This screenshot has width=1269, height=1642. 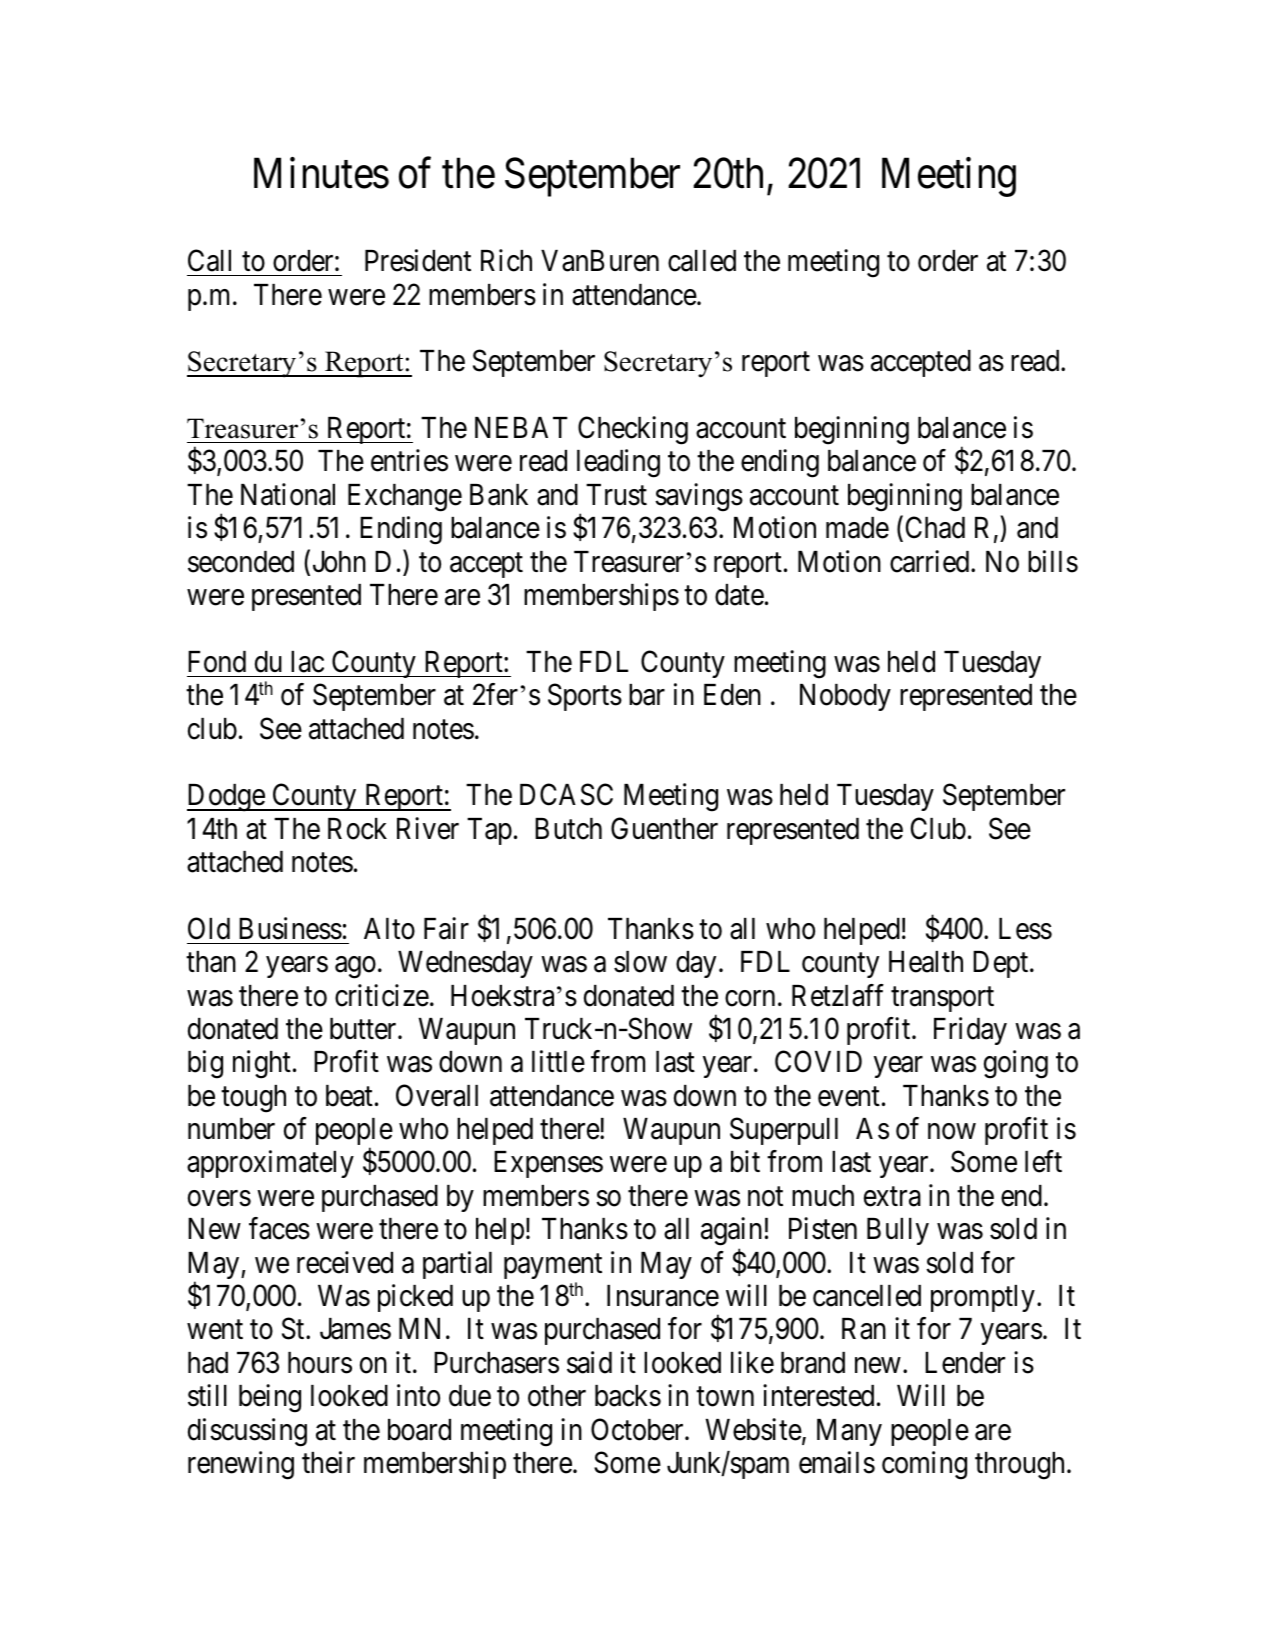 I want to click on bit, so click(x=745, y=1162).
